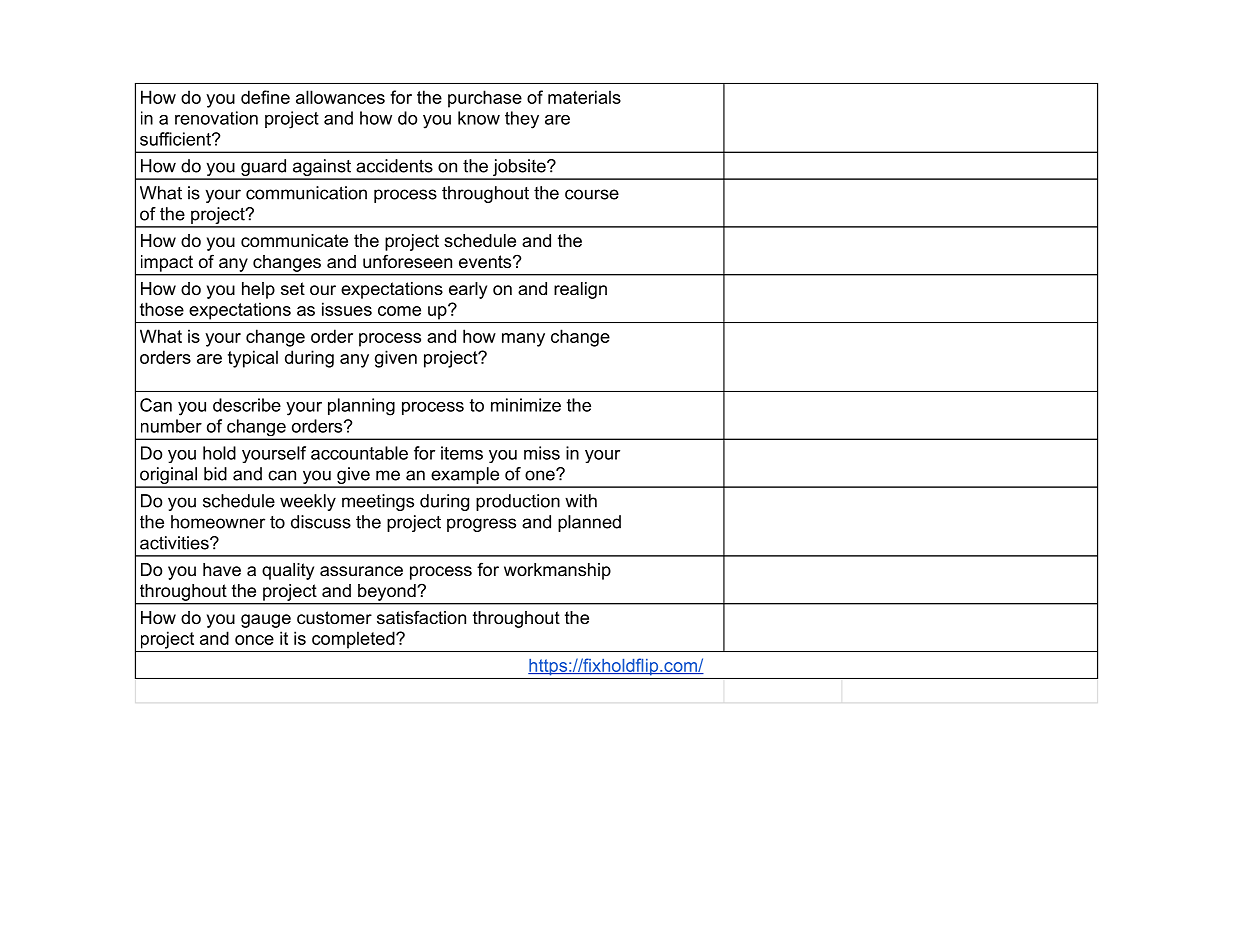  I want to click on bid, so click(215, 474).
